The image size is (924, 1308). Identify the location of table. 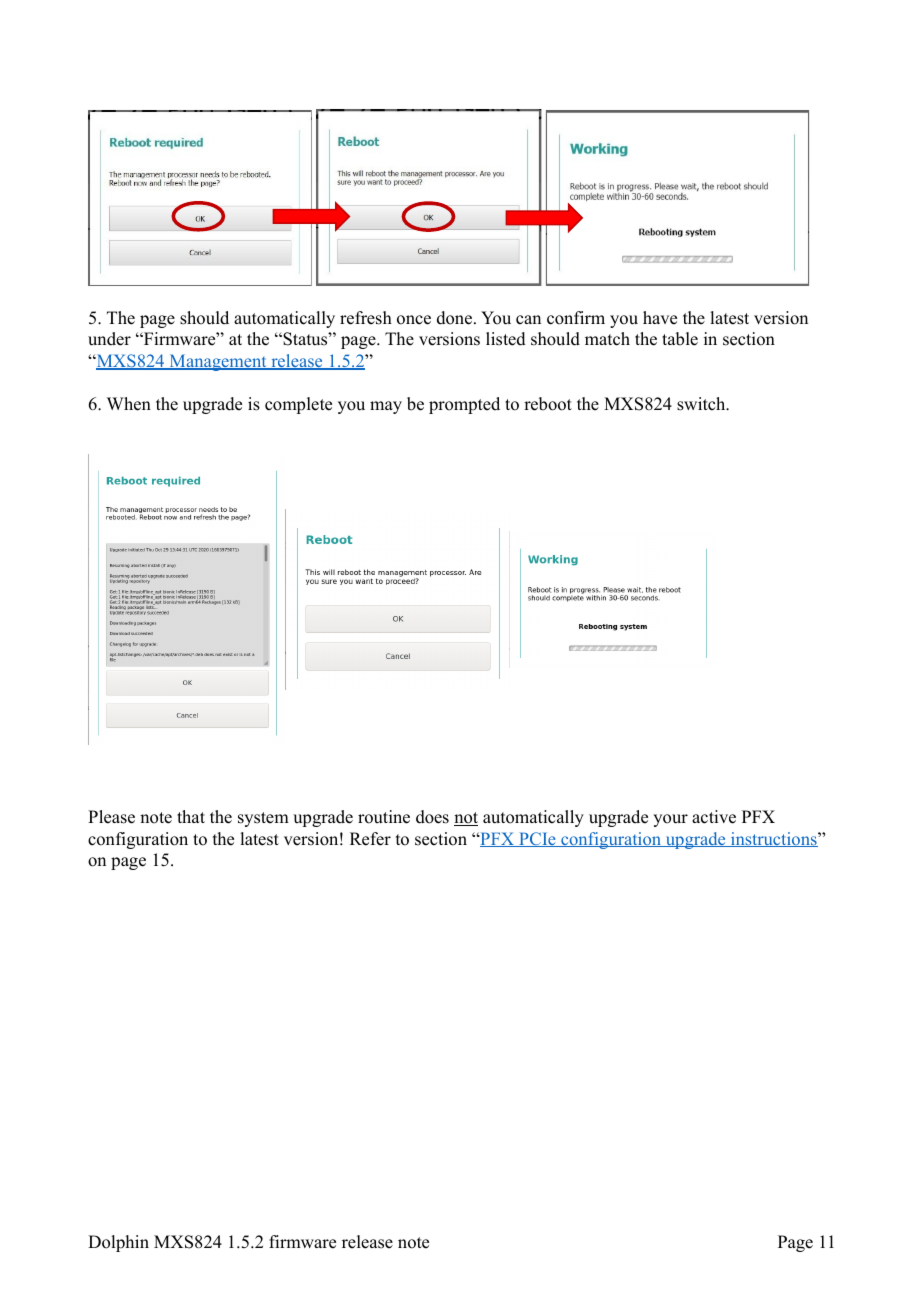
(680, 339).
